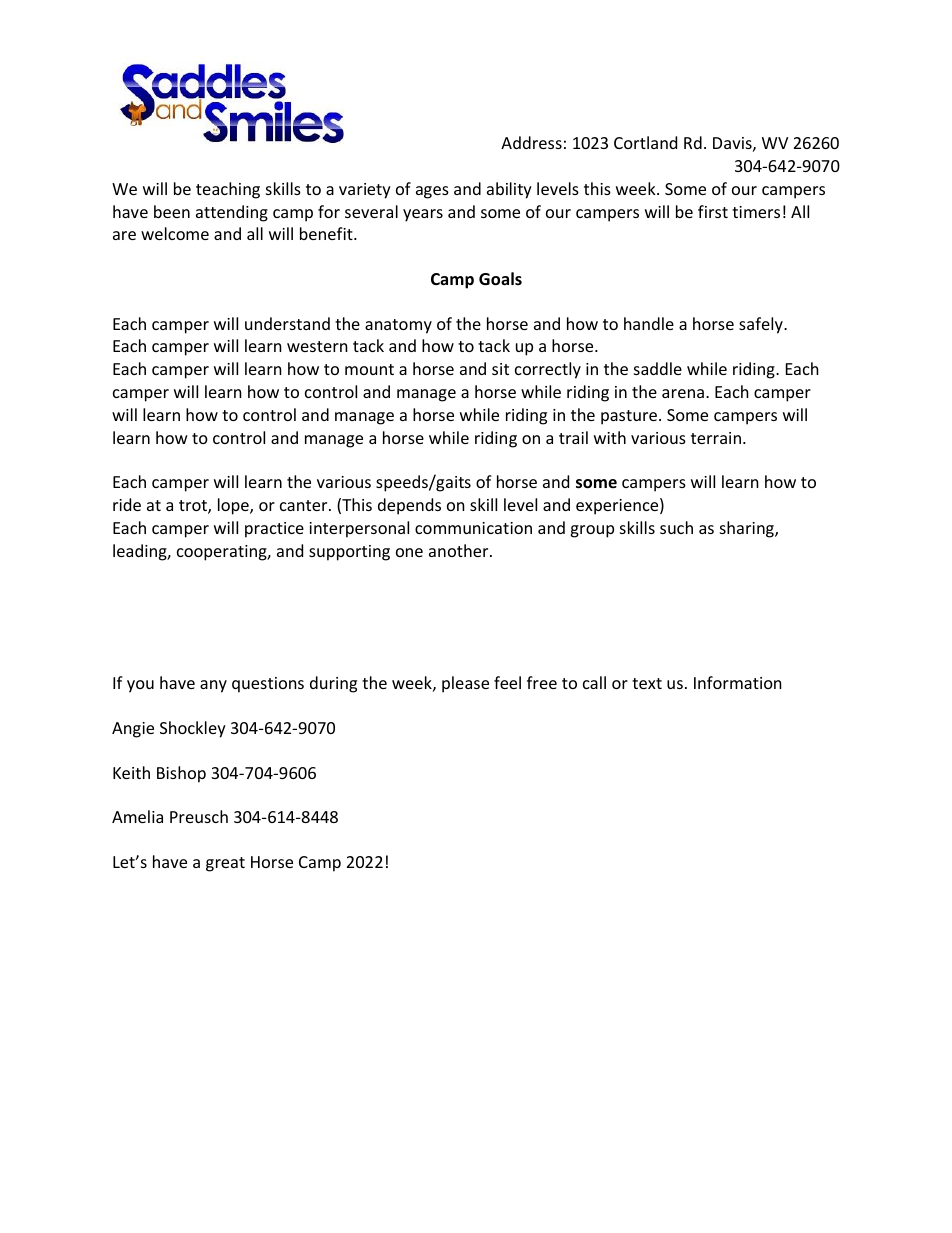 This screenshot has height=1233, width=952. What do you see at coordinates (172, 211) in the screenshot?
I see `been` at bounding box center [172, 211].
